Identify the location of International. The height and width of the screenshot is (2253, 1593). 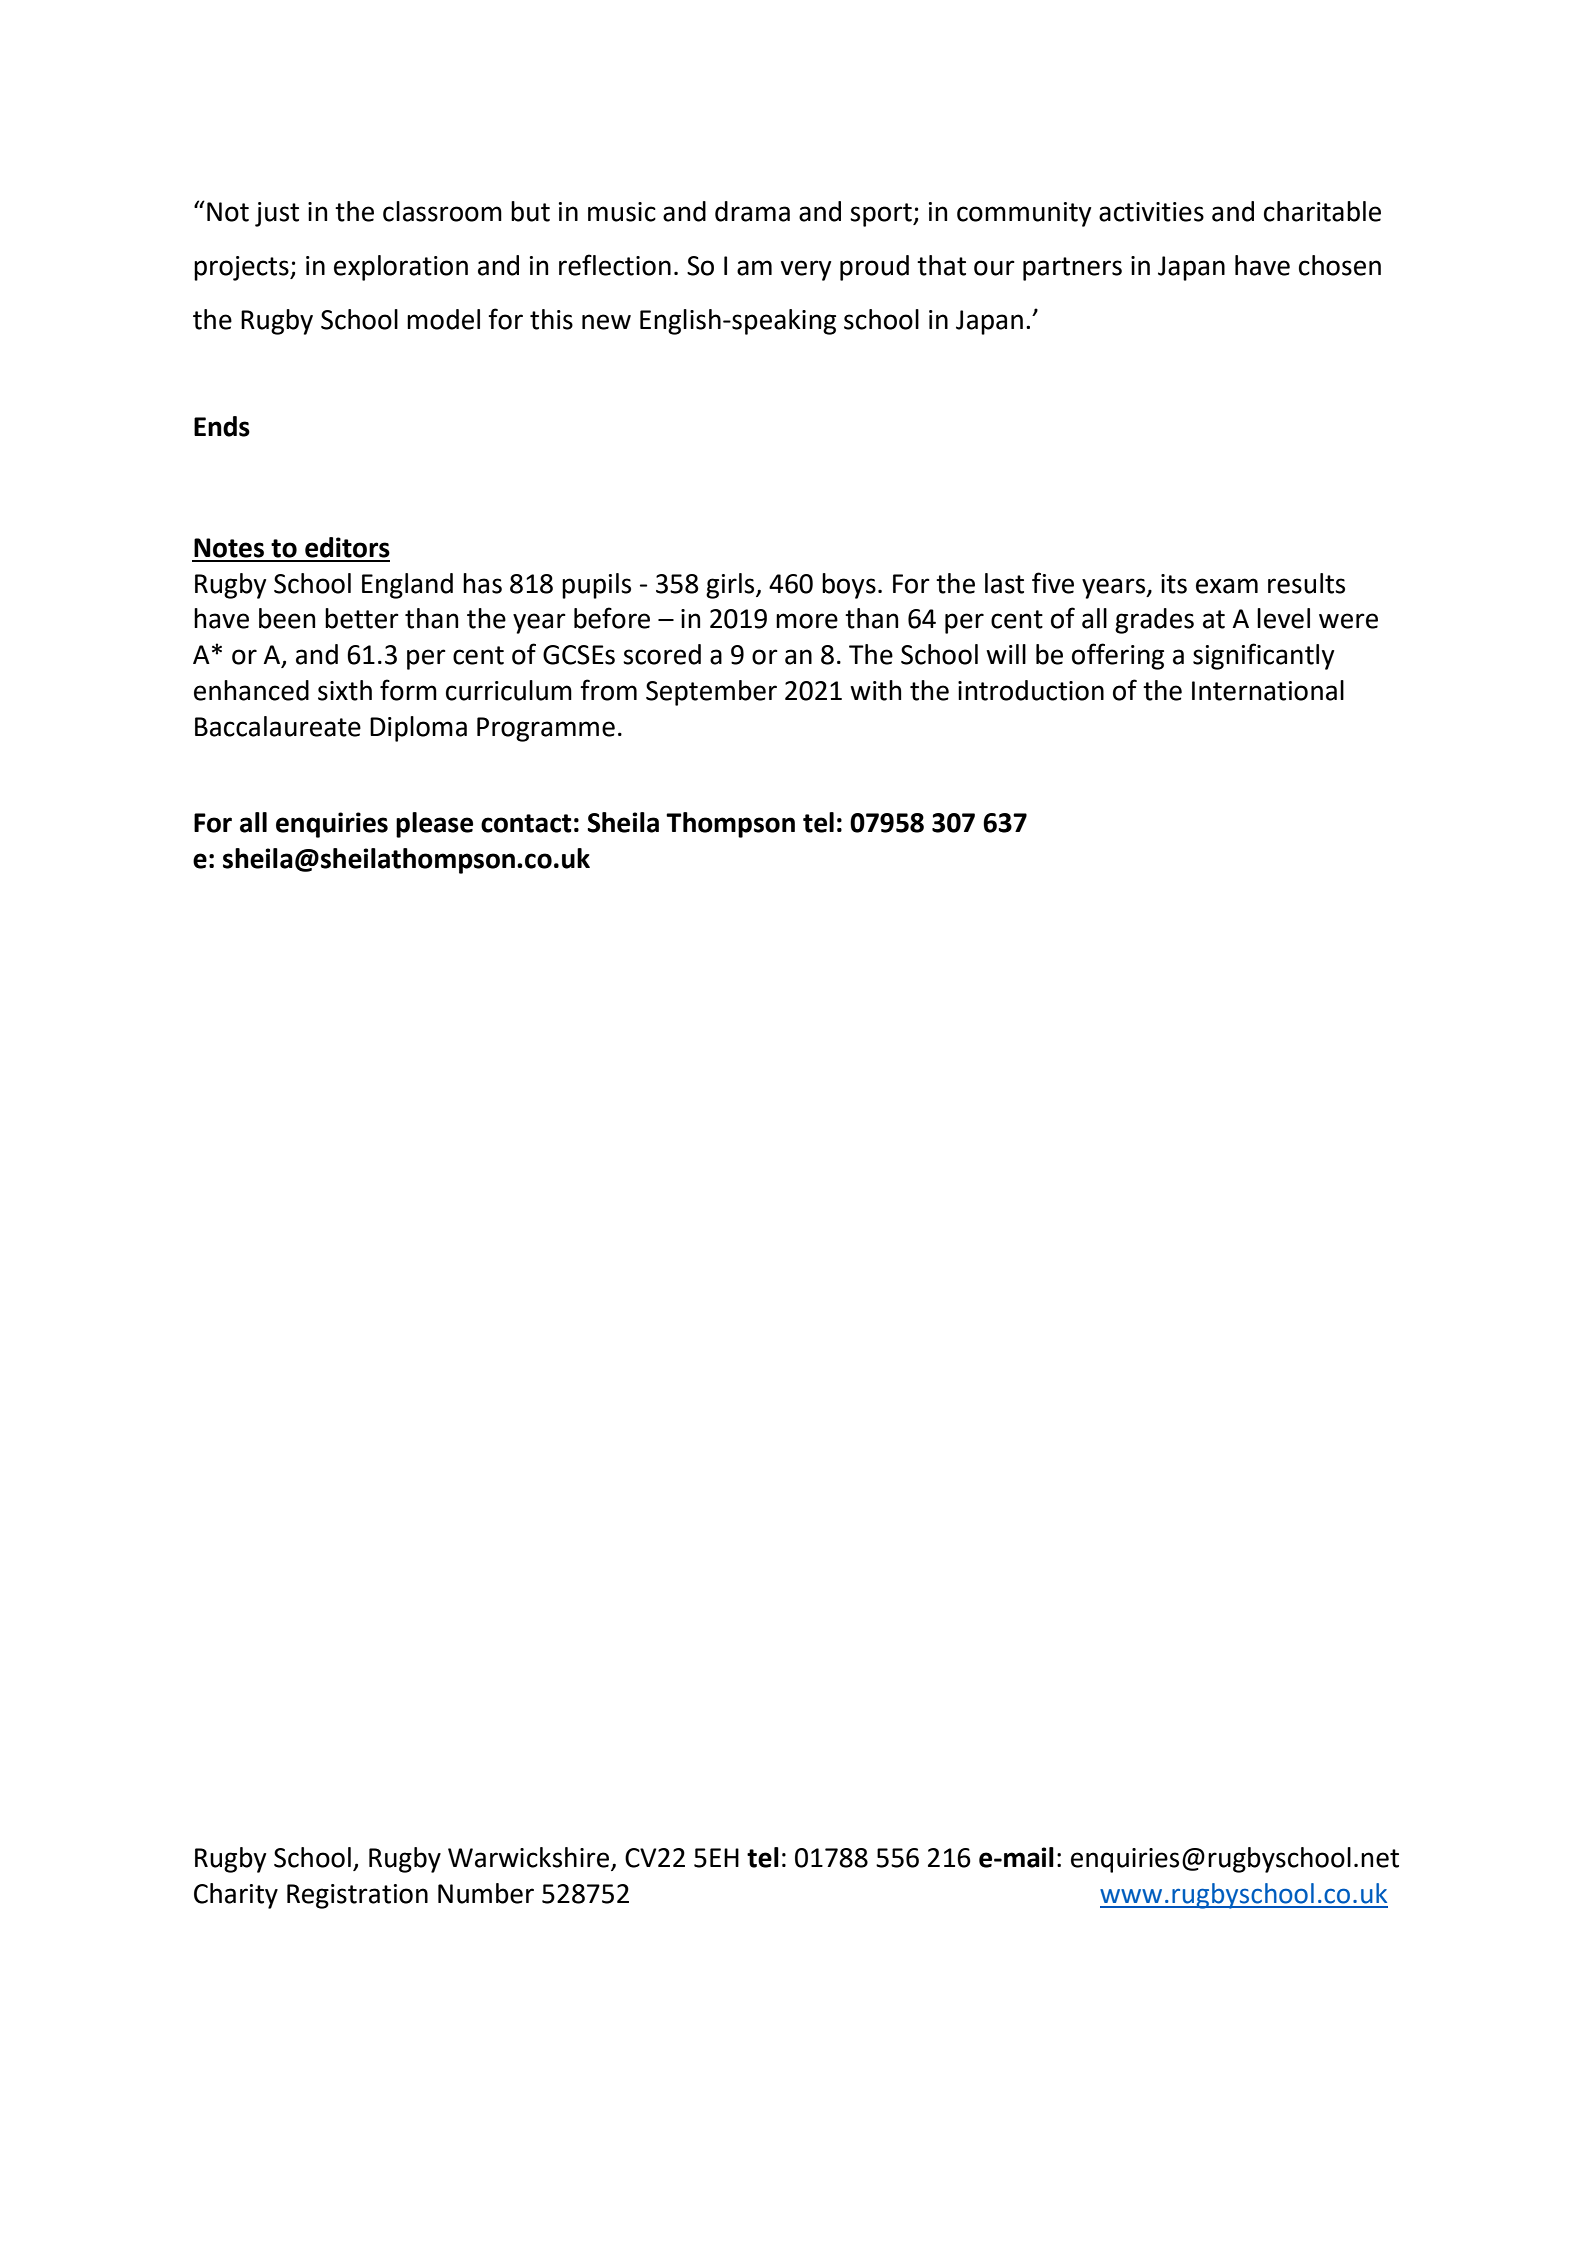
(1268, 690).
